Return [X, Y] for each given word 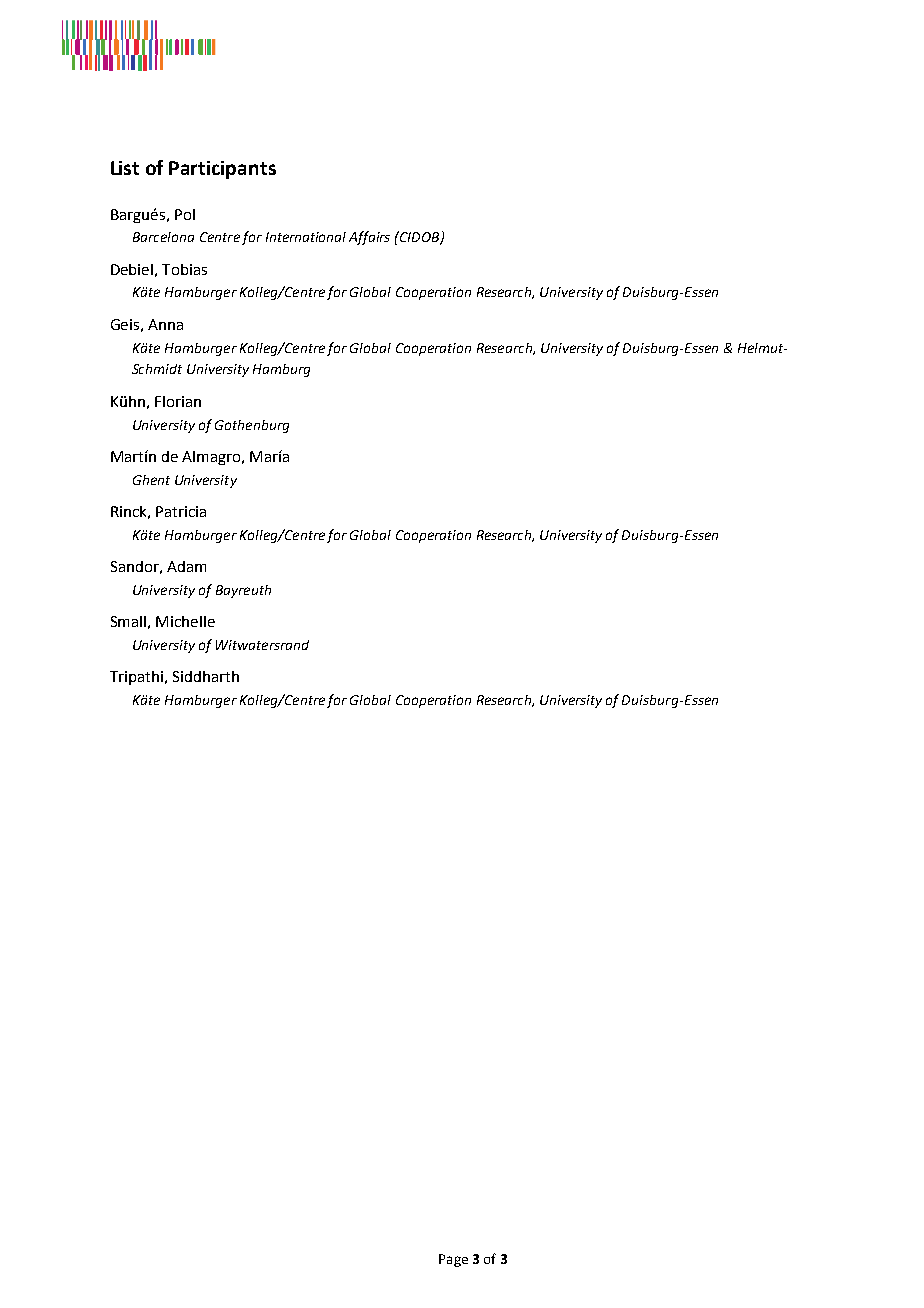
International [306, 237]
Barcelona [163, 237]
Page [453, 1260]
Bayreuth [243, 591]
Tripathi [136, 678]
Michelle [185, 621]
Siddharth [206, 676]
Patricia [181, 511]
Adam [186, 566]
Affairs [369, 238]
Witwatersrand [262, 645]
